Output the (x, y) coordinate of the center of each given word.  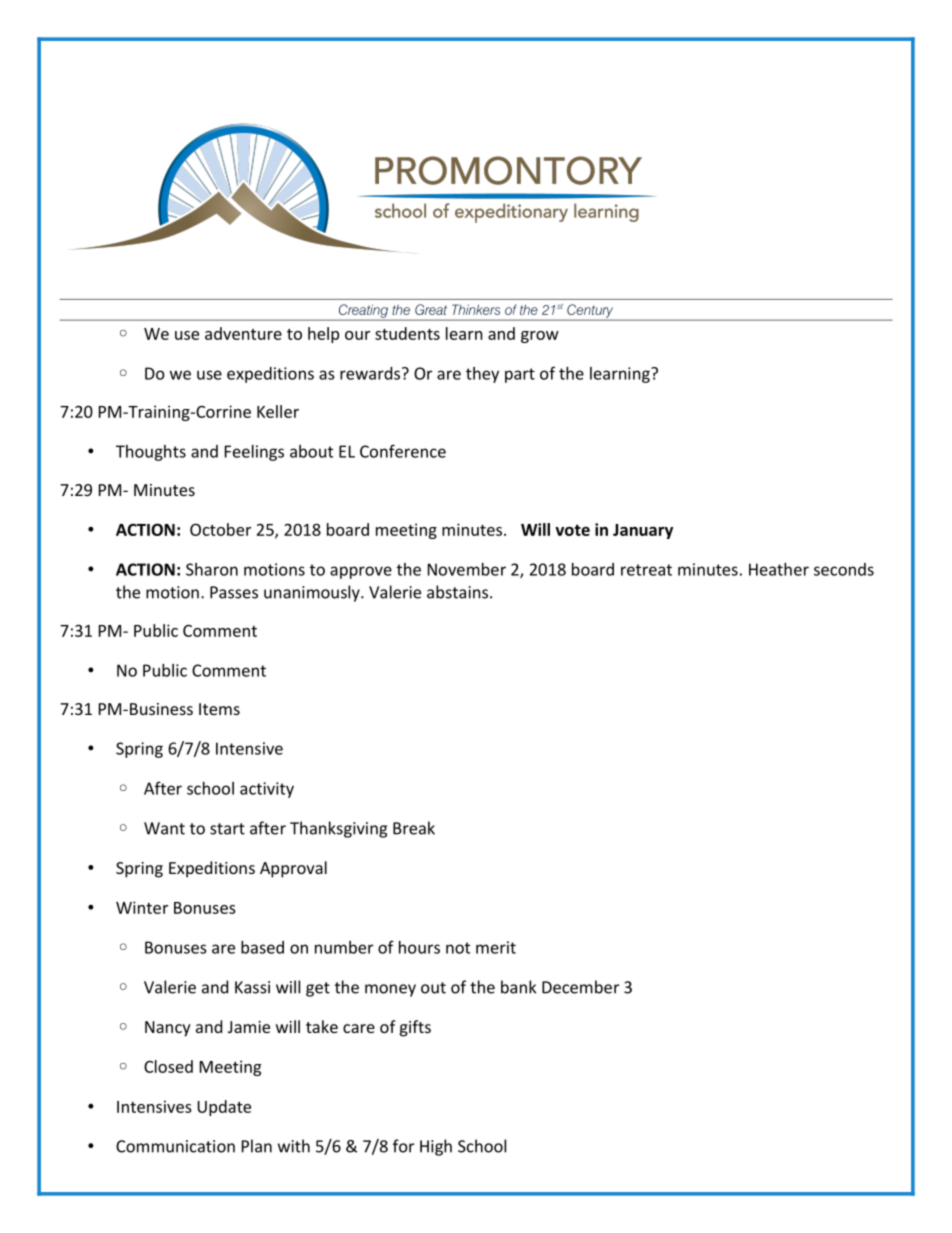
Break (414, 828)
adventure (243, 333)
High (436, 1147)
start (227, 829)
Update (224, 1108)
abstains (459, 592)
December (580, 987)
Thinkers (476, 309)
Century (590, 312)
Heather (779, 569)
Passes (234, 592)
